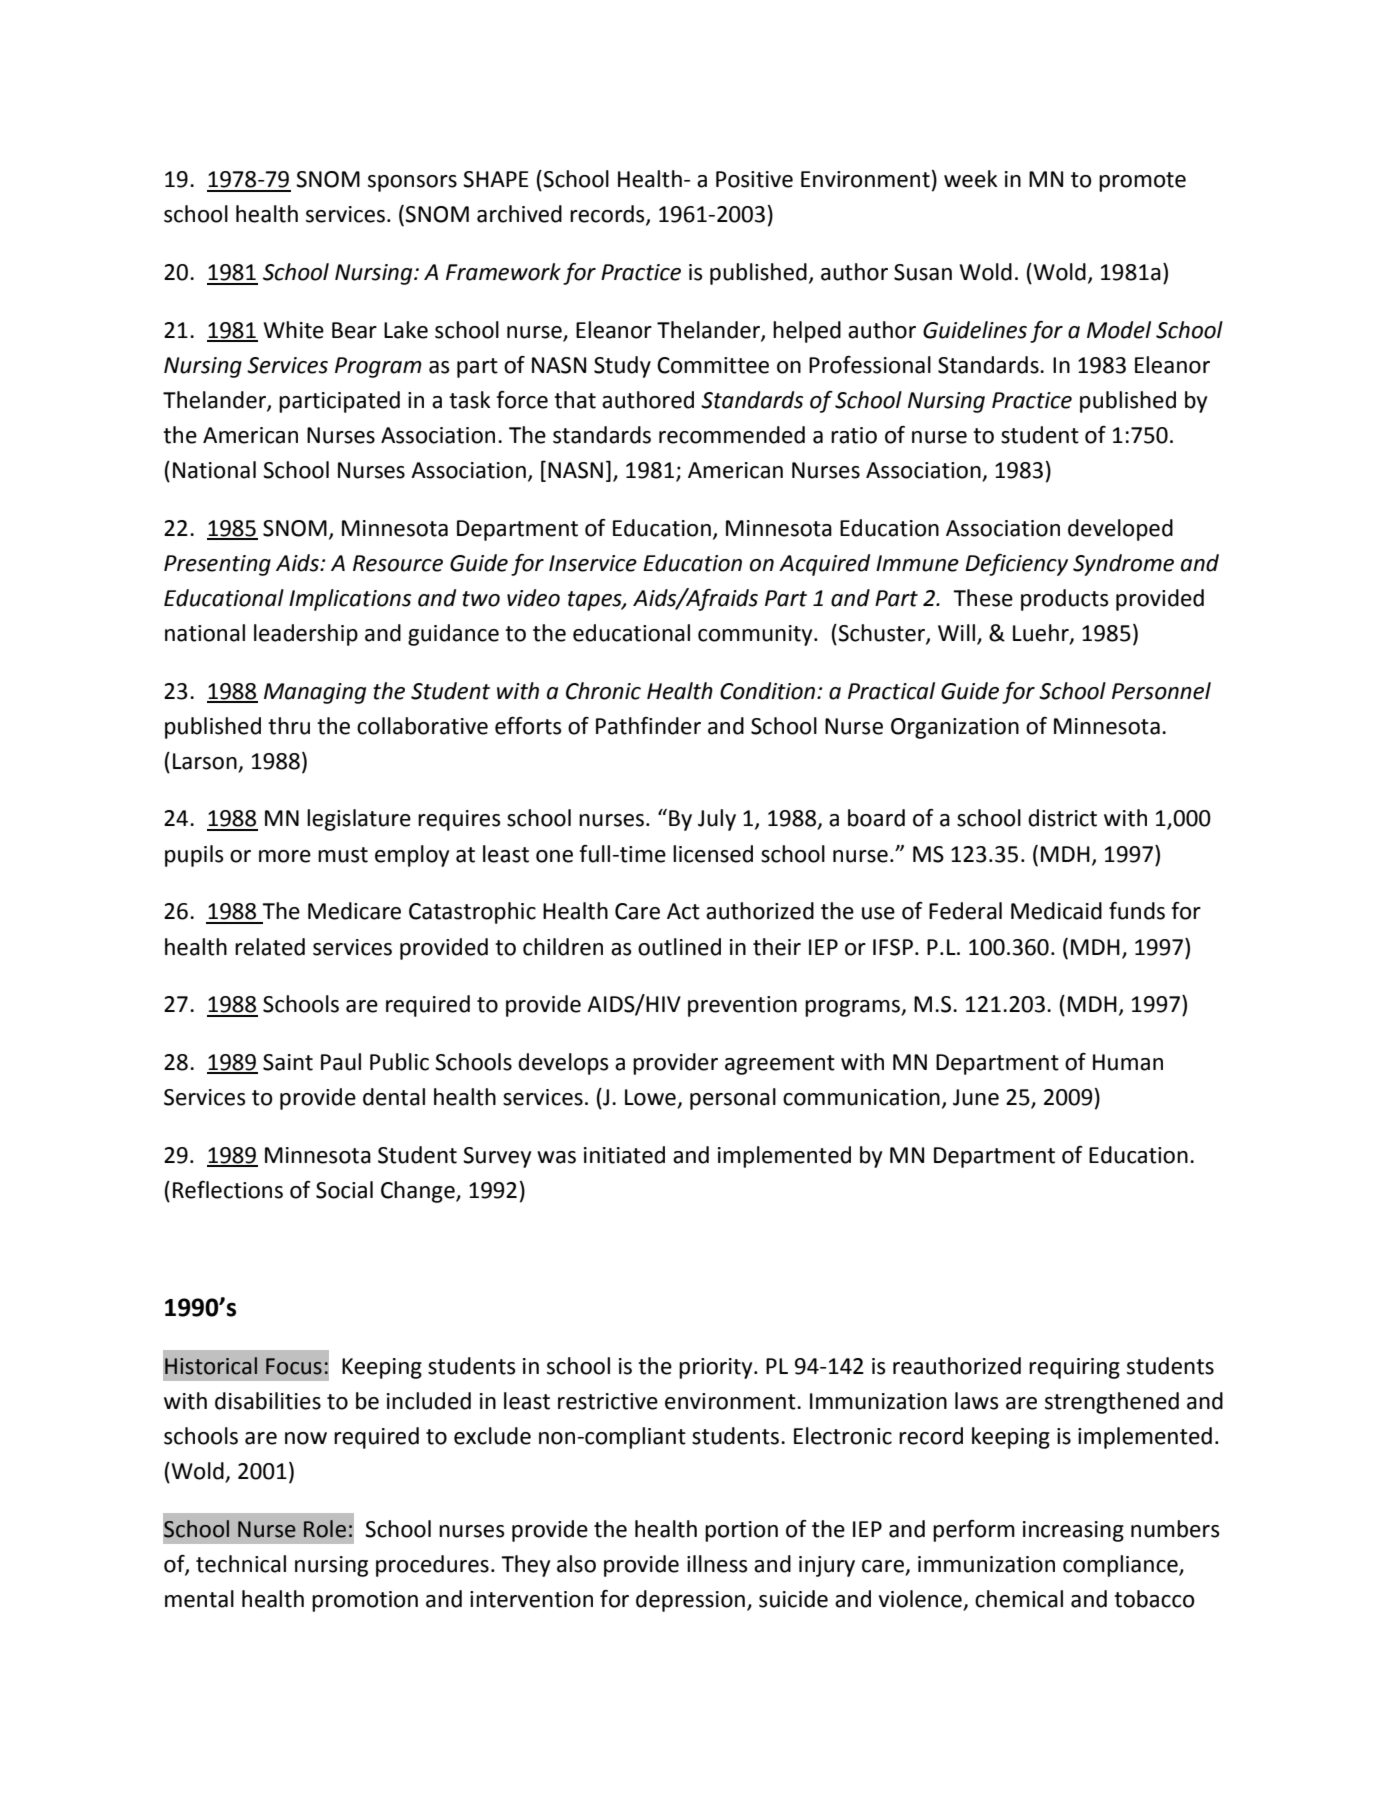 Image resolution: width=1390 pixels, height=1798 pixels. Describe the element at coordinates (1056, 911) in the screenshot. I see `Medicaid` at that location.
